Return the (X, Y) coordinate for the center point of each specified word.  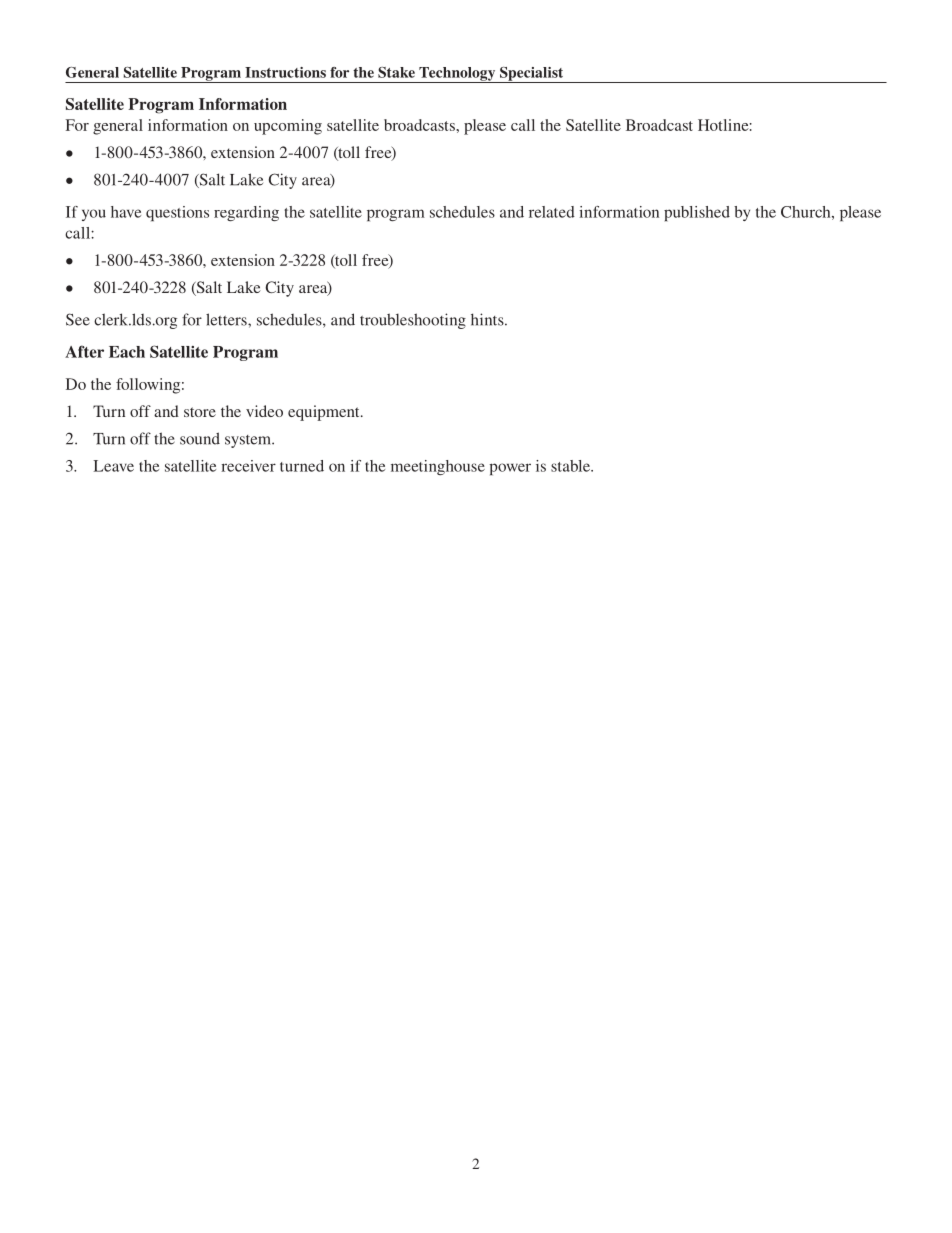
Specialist (532, 75)
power (510, 469)
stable (571, 466)
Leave (113, 466)
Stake (396, 72)
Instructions (285, 72)
